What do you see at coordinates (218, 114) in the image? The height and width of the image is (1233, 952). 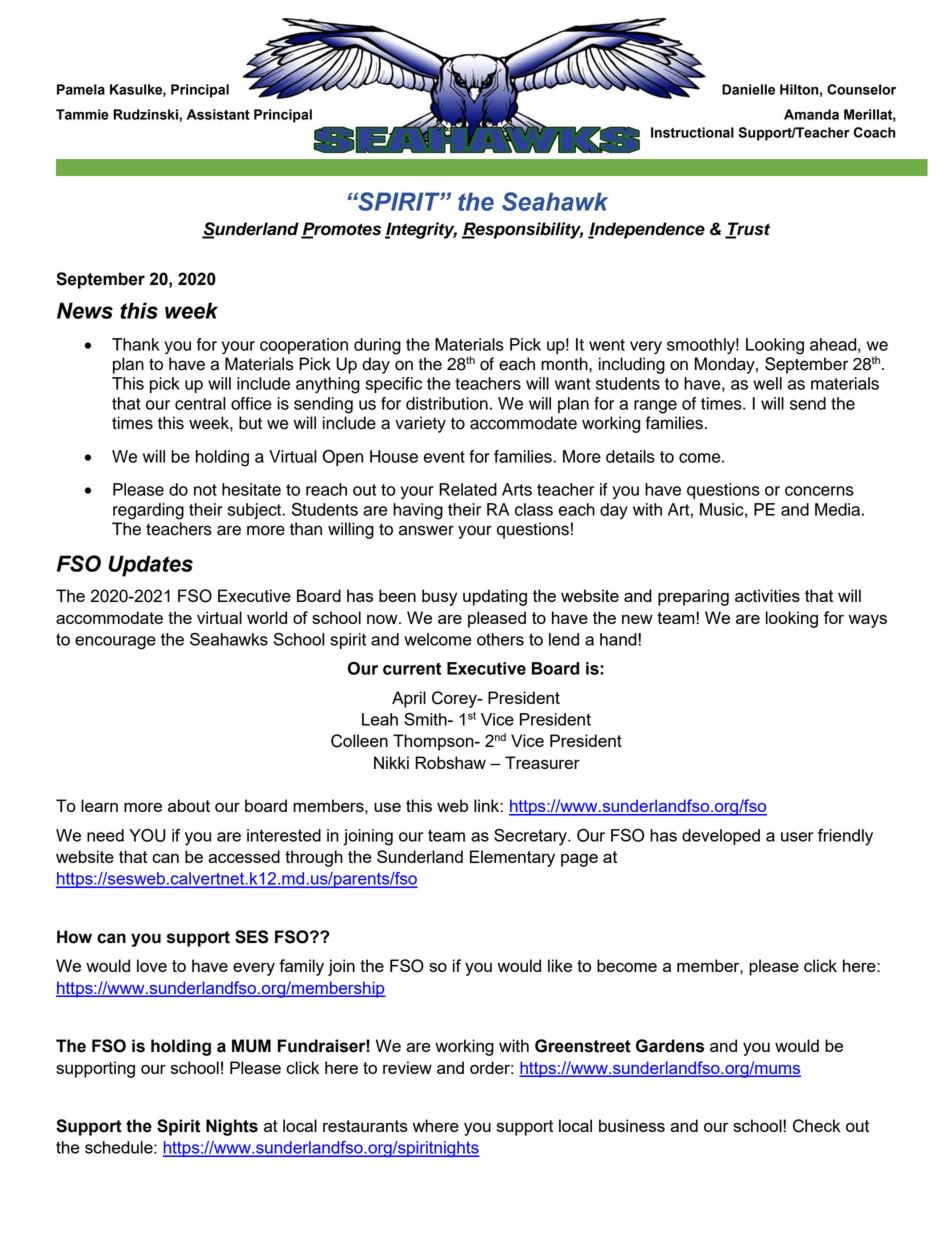 I see `Assistant` at bounding box center [218, 114].
